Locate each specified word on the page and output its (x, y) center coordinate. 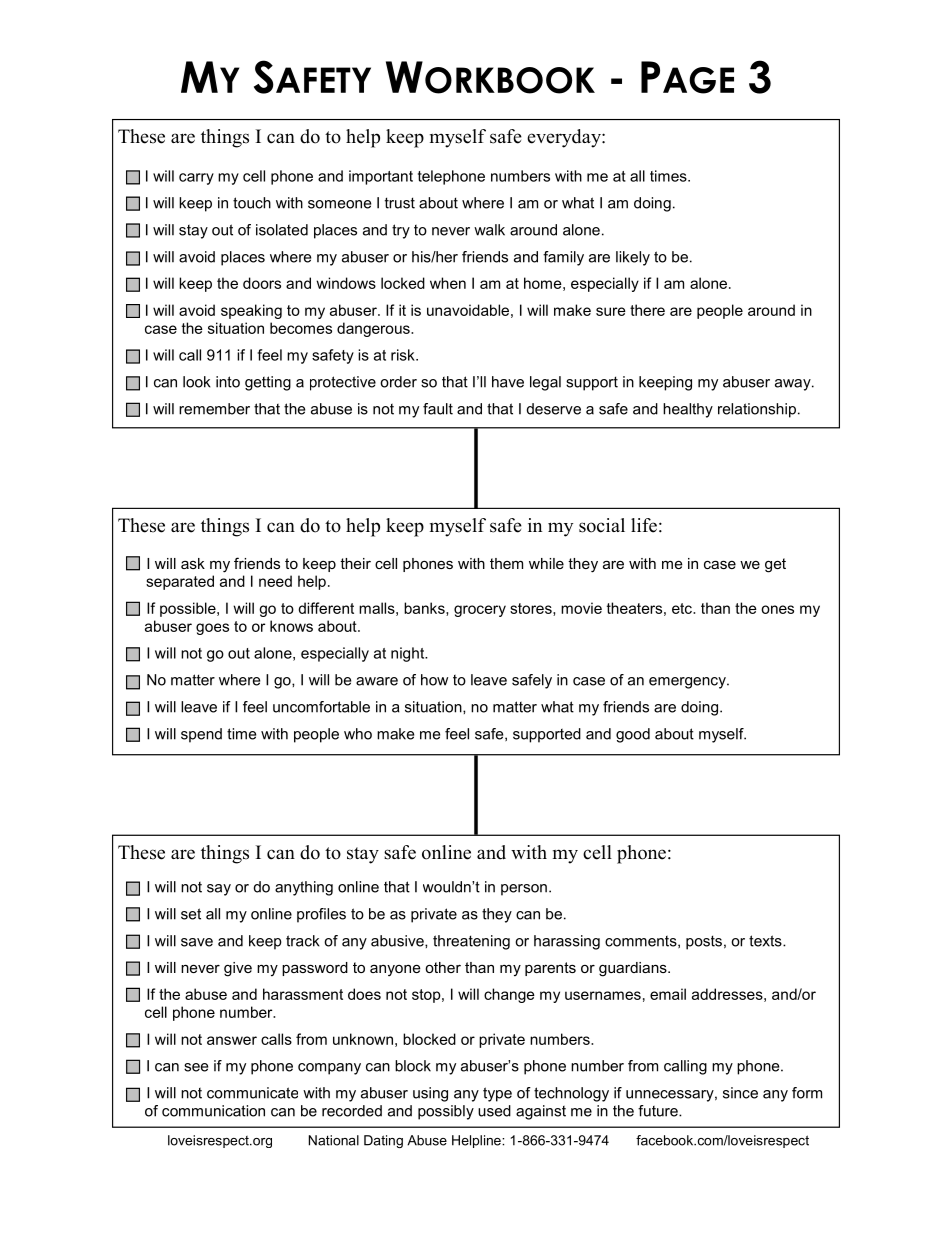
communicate (252, 1093)
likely (633, 258)
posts (704, 942)
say (219, 890)
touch (252, 203)
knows (291, 626)
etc (683, 608)
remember (214, 409)
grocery (480, 611)
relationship (757, 410)
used (494, 1111)
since (740, 1093)
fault (438, 409)
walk (489, 230)
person (524, 890)
